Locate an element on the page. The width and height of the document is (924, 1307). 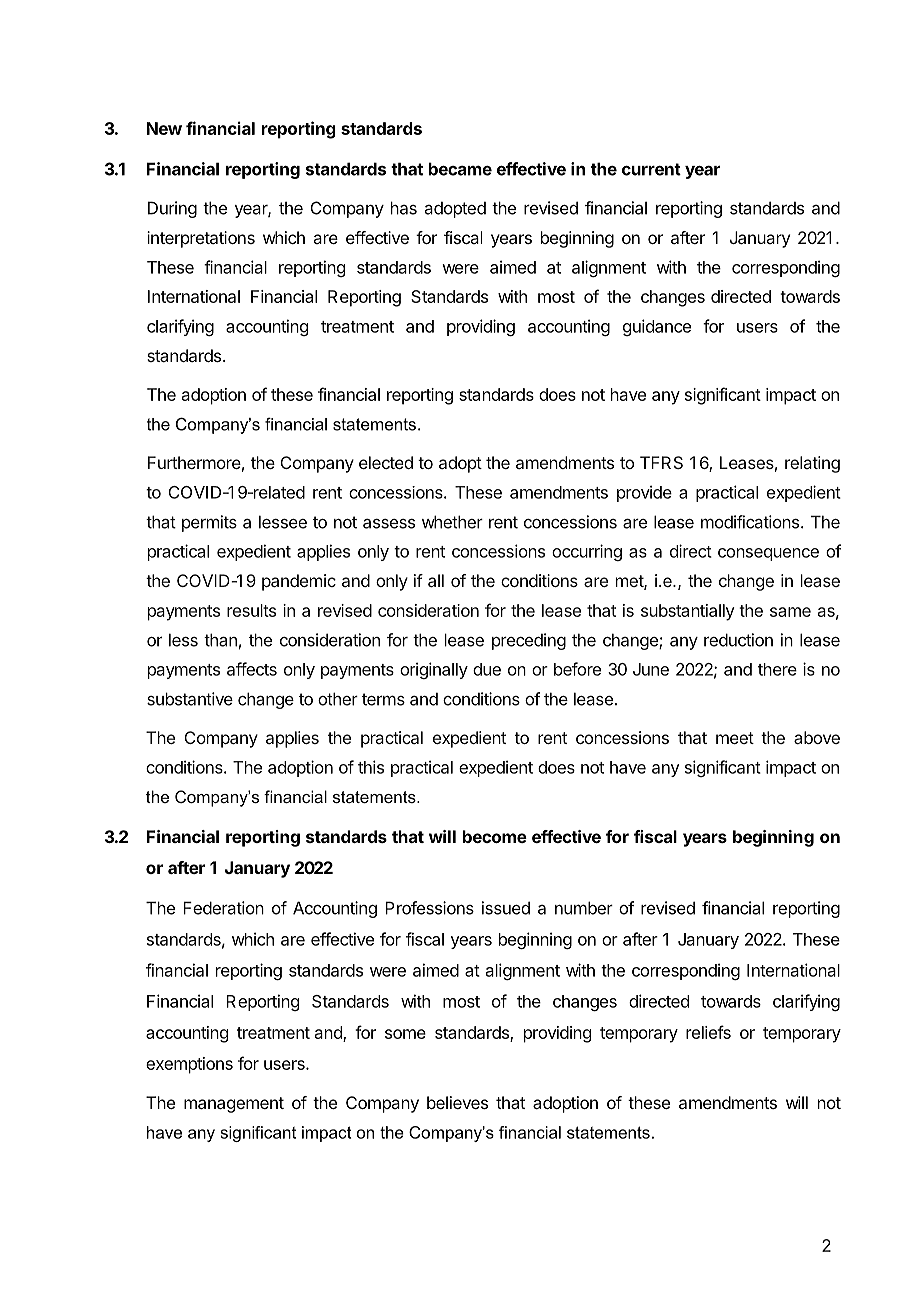
New is located at coordinates (164, 128).
